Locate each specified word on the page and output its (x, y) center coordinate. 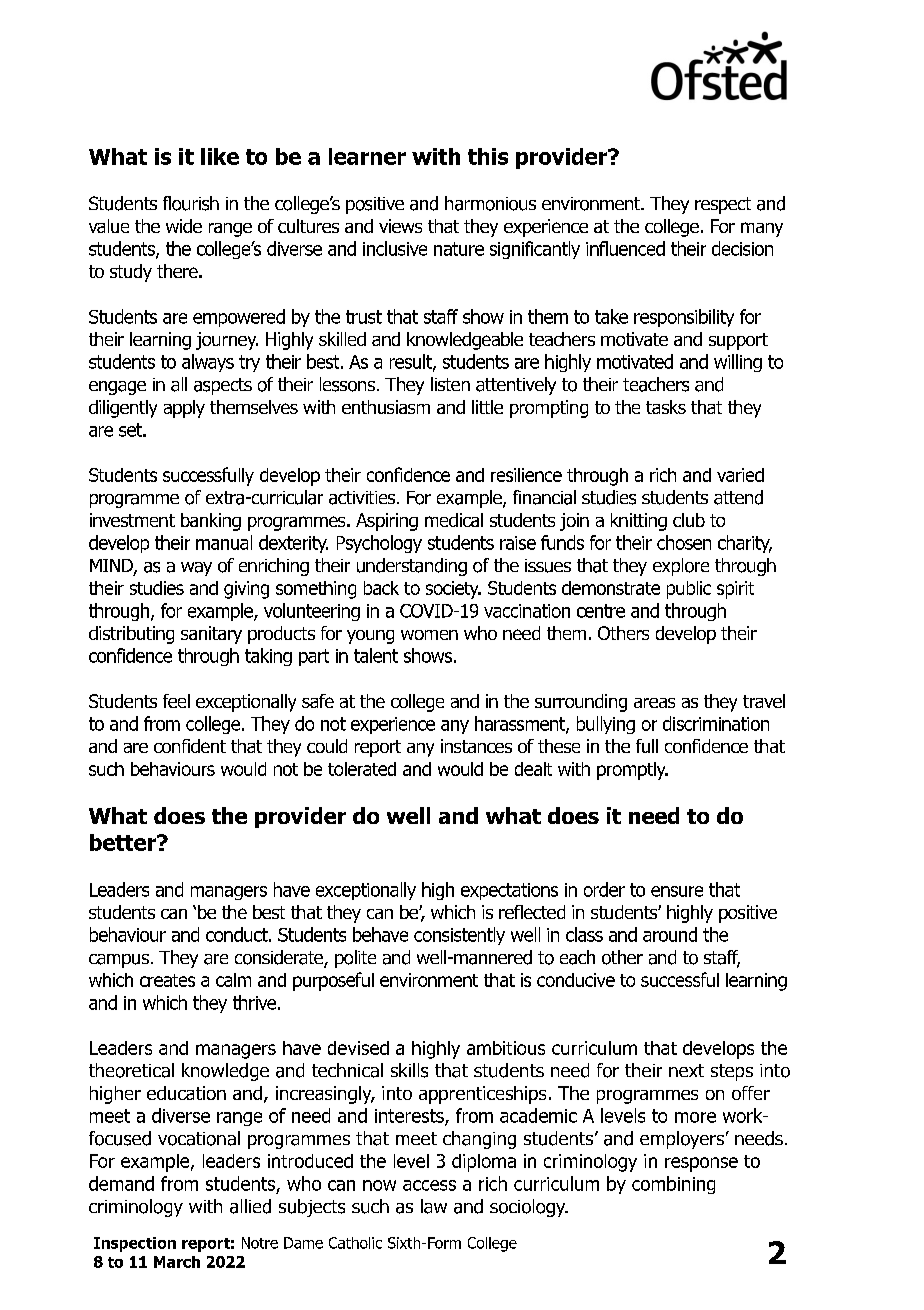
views (400, 226)
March (177, 1262)
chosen (684, 542)
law (434, 1206)
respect (723, 205)
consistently (459, 936)
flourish (191, 203)
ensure (677, 891)
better (124, 842)
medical (454, 520)
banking (211, 522)
